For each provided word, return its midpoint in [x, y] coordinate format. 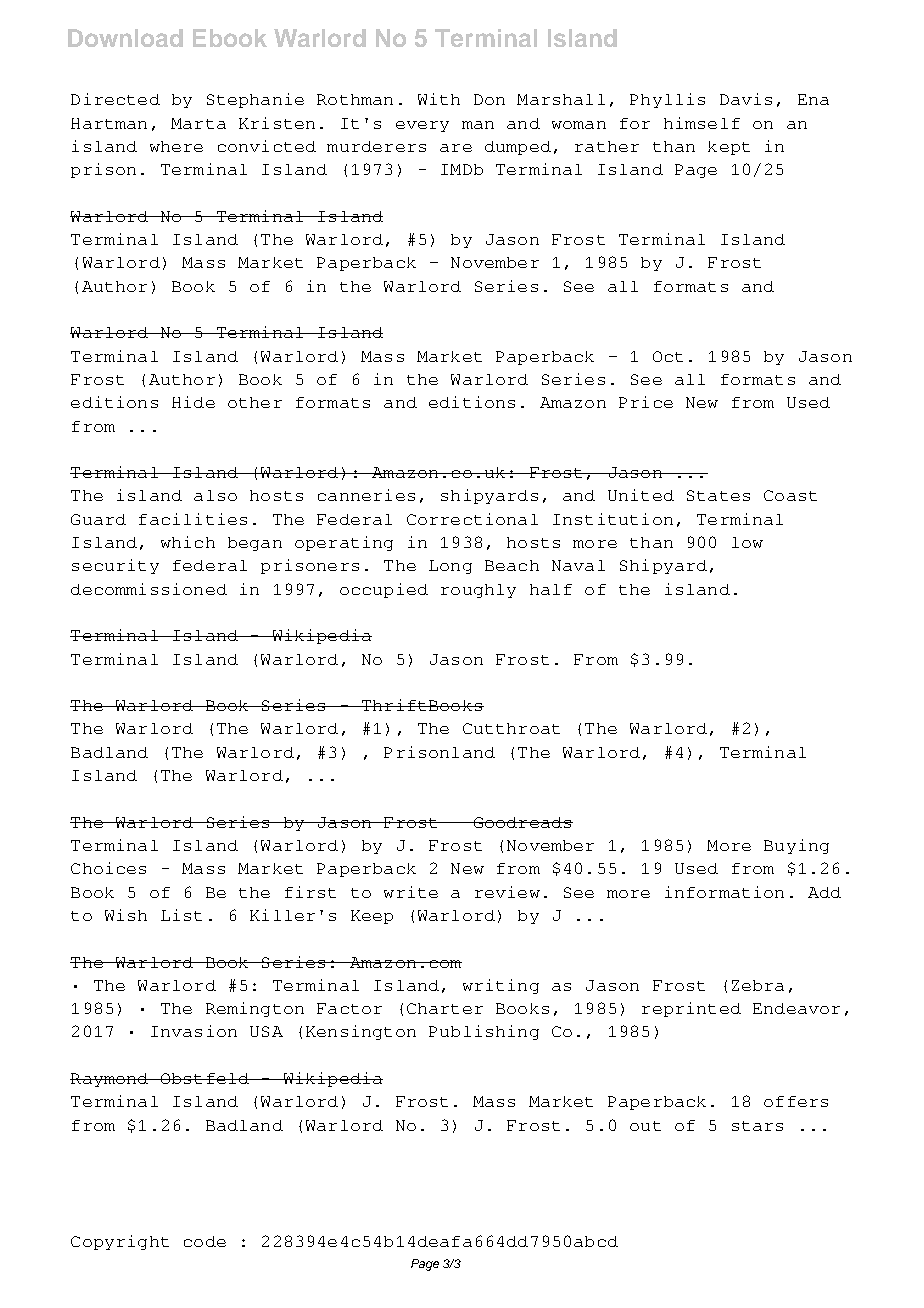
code [205, 1241]
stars [757, 1126]
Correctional [472, 519]
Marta [198, 123]
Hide [193, 402]
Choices [108, 868]
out [645, 1126]
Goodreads [522, 822]
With [439, 99]
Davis [746, 99]
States [718, 495]
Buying [796, 846]
